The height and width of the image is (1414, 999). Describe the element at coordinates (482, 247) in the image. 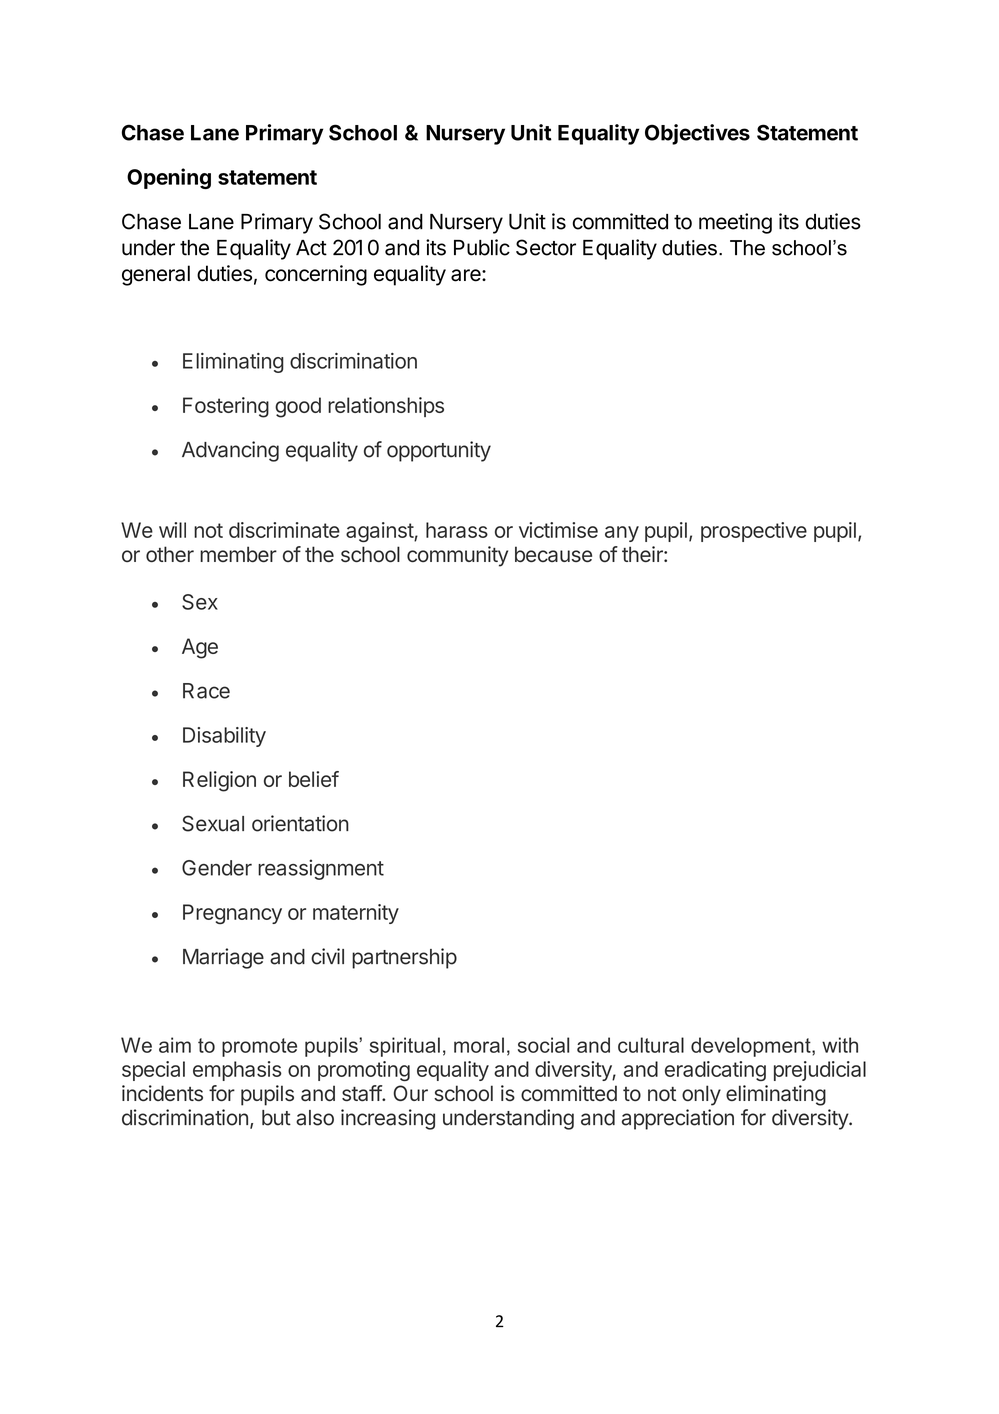

I see `Public` at that location.
